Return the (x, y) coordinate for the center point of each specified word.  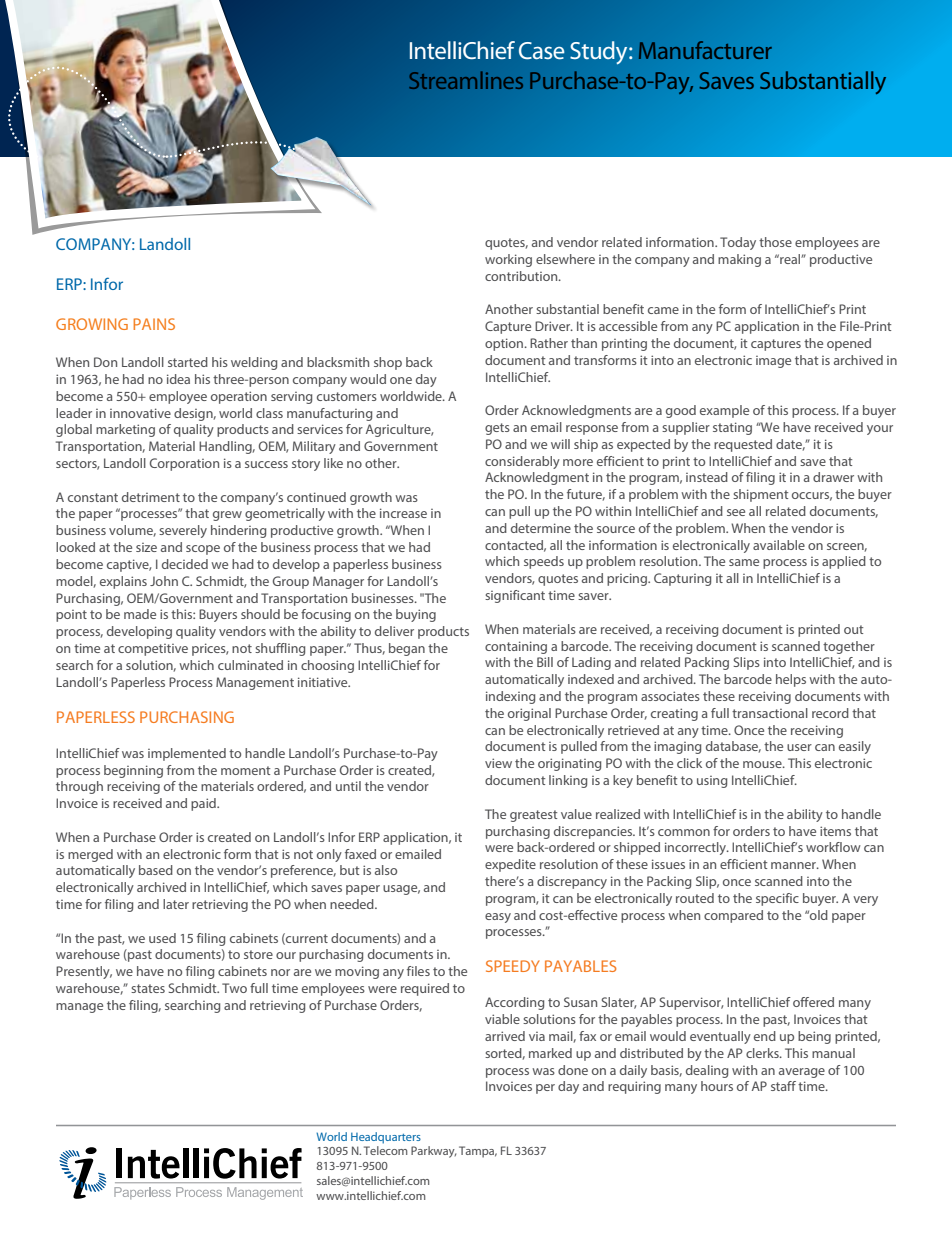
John (164, 581)
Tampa (478, 1152)
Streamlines (466, 80)
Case (542, 51)
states (148, 988)
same (744, 562)
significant (515, 596)
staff (783, 1086)
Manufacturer (705, 50)
